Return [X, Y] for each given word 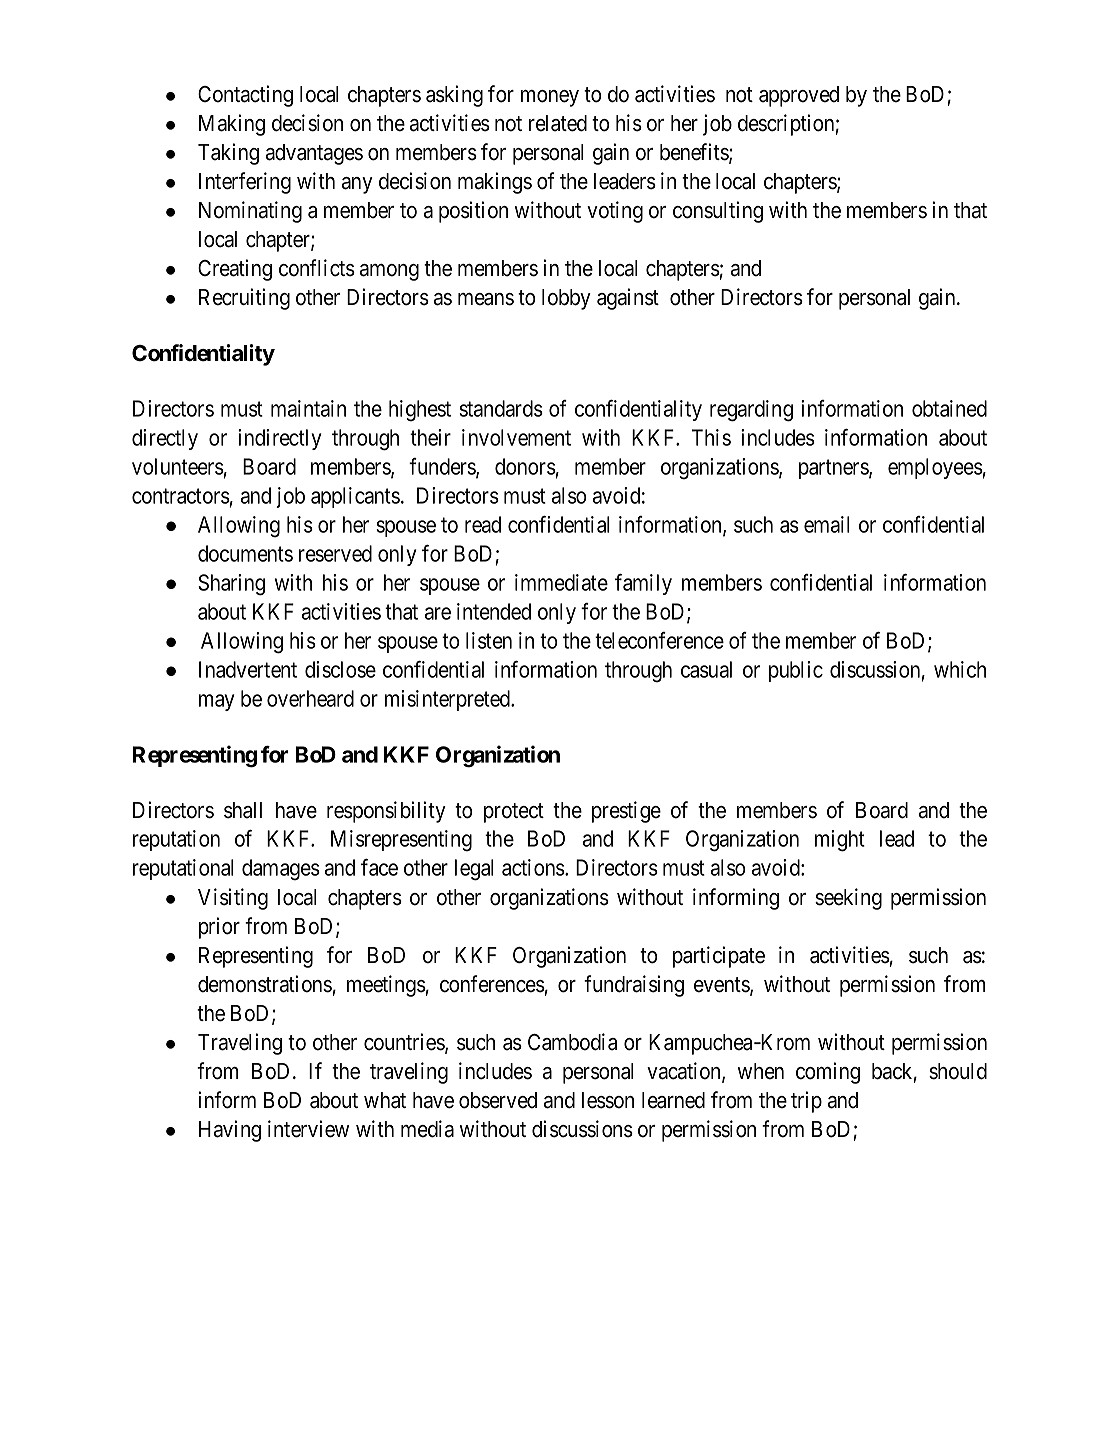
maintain [308, 408]
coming [828, 1073]
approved [799, 96]
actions [534, 867]
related [558, 123]
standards [501, 408]
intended [494, 611]
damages [281, 870]
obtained [949, 408]
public [796, 671]
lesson [608, 1100]
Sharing [231, 585]
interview [308, 1129]
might [840, 841]
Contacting [245, 96]
